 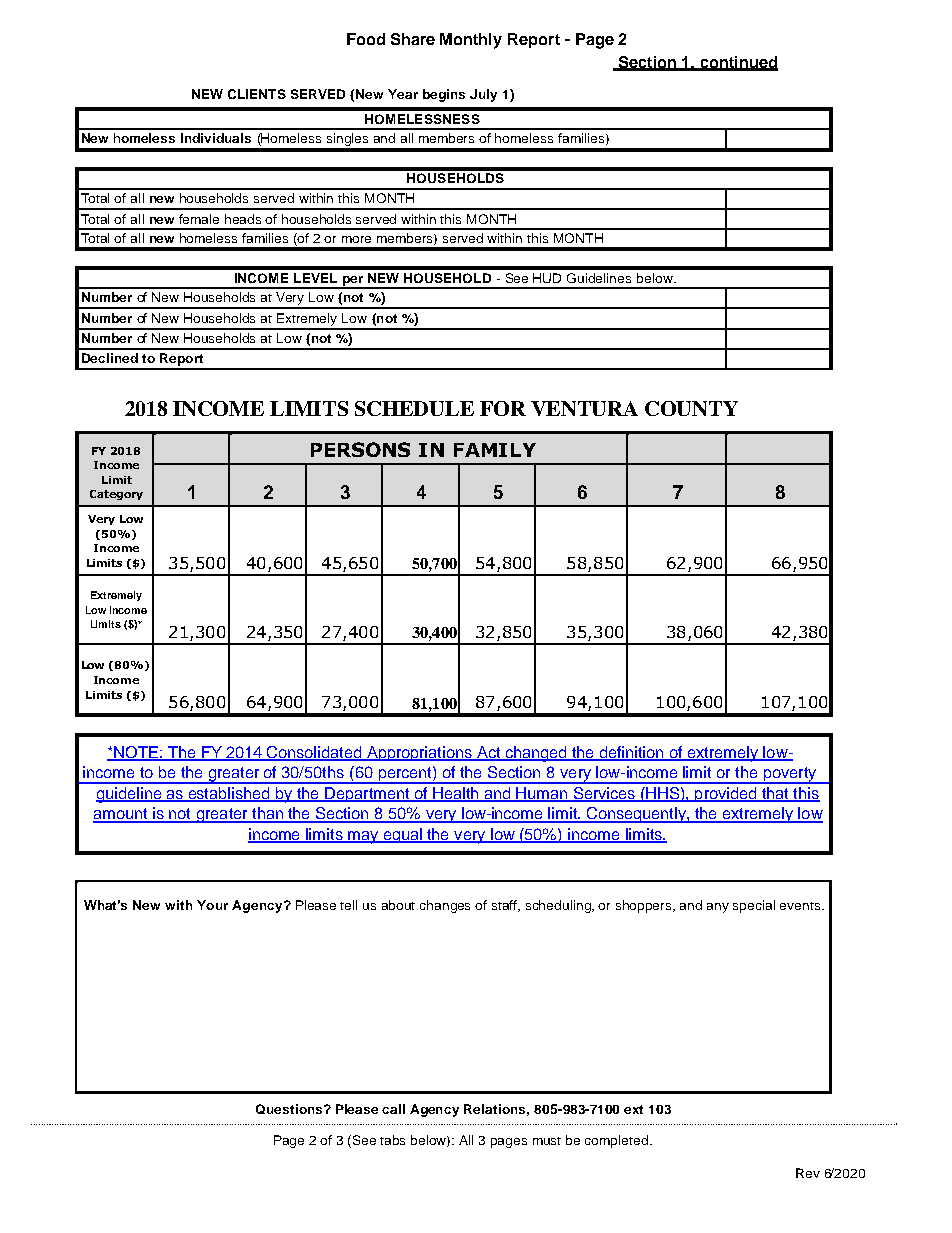 I want to click on CLIENTS, so click(x=257, y=94).
